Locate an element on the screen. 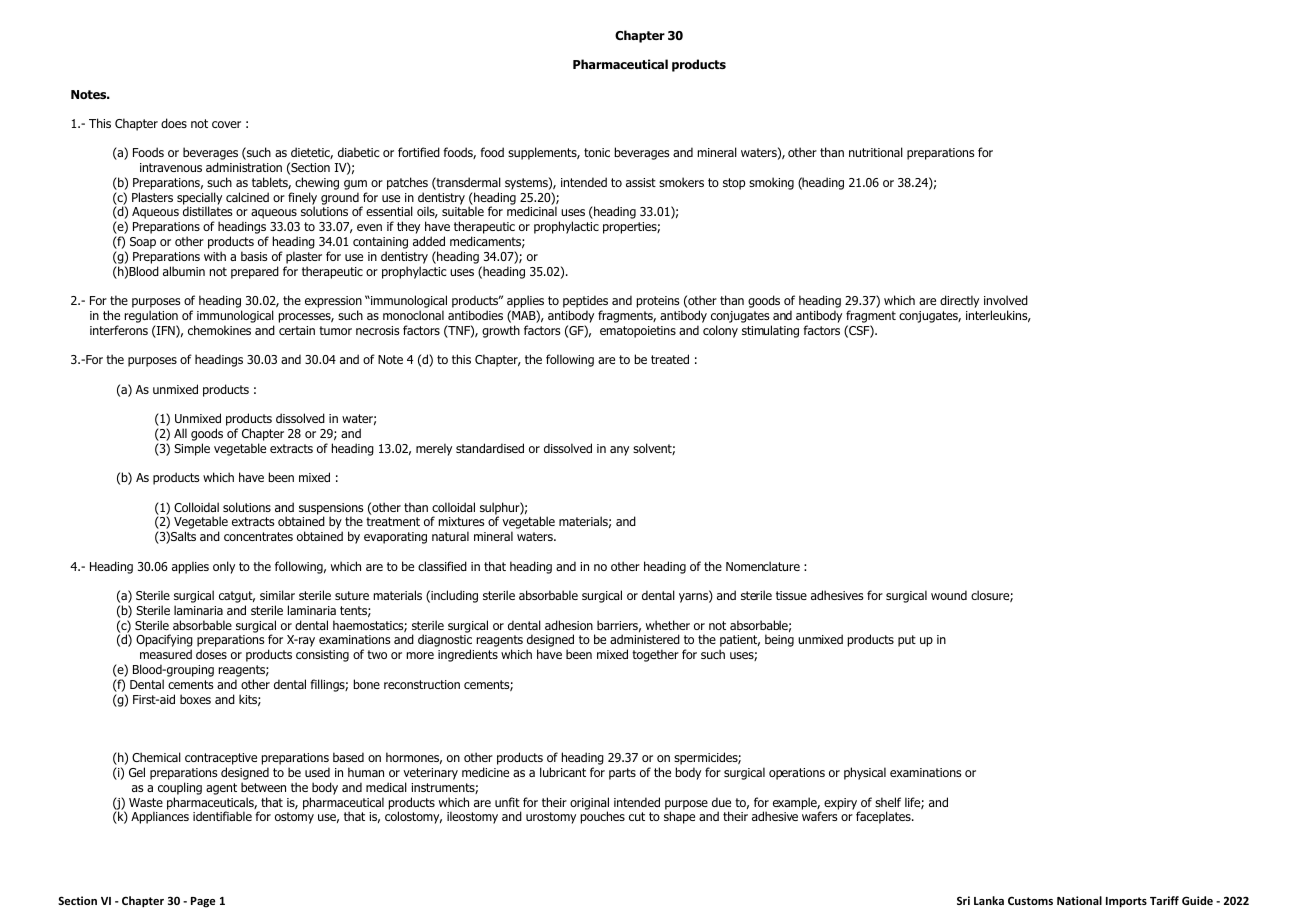  administration is located at coordinates (244, 167).
